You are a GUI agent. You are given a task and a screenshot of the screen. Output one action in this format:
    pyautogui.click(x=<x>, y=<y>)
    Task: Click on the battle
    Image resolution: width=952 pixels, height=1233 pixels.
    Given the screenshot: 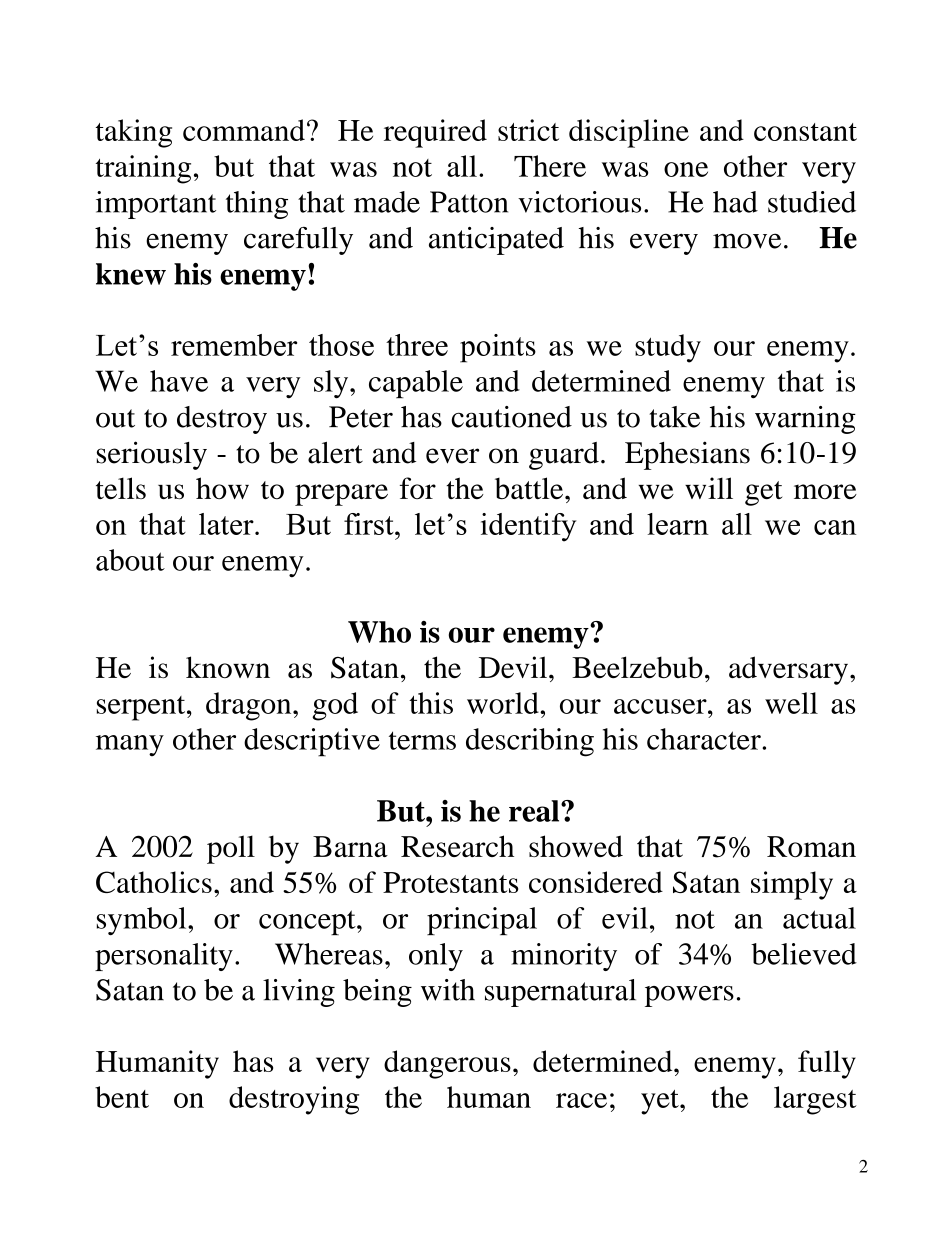 What is the action you would take?
    pyautogui.click(x=530, y=488)
